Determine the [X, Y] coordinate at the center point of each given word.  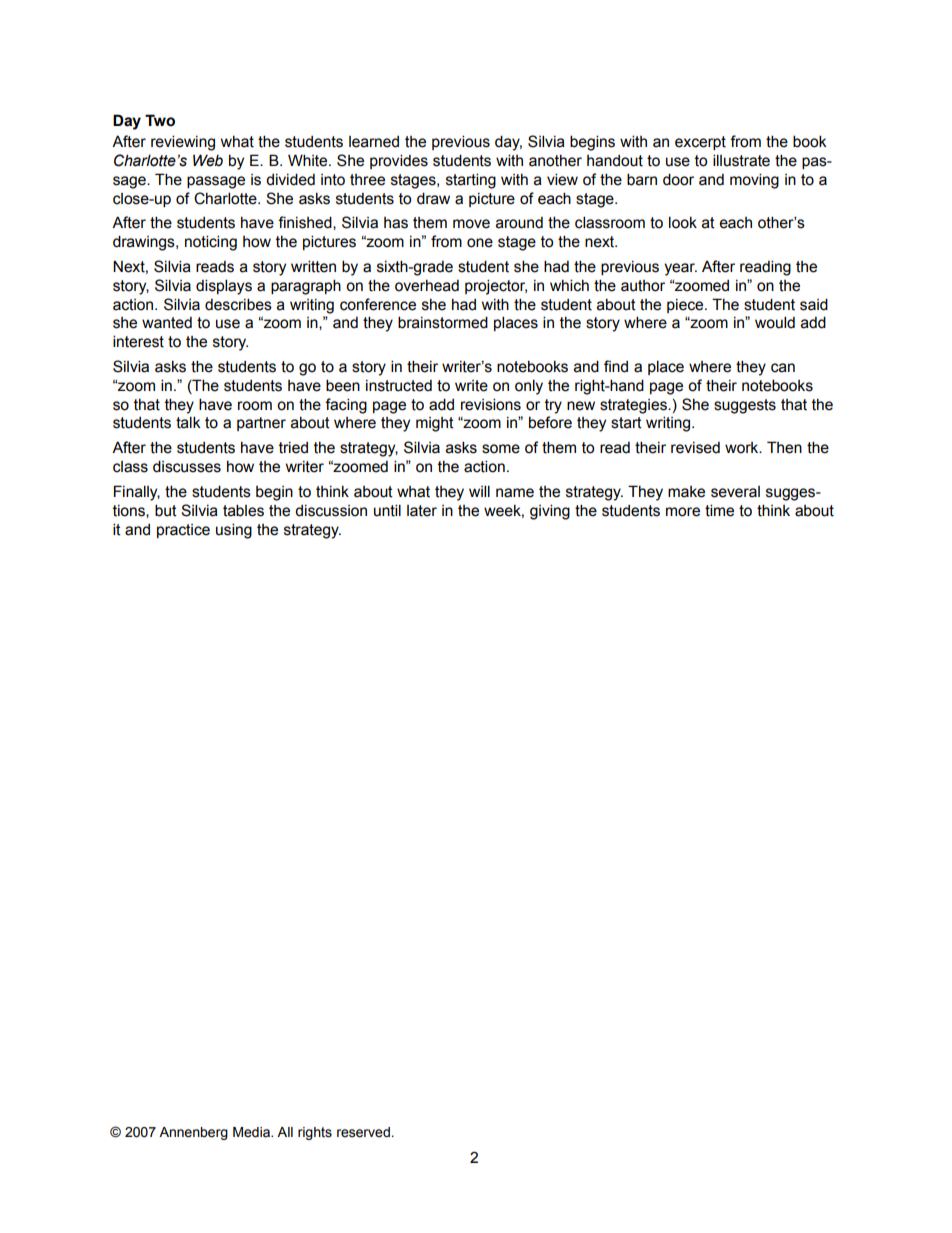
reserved [363, 1132]
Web [208, 160]
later [422, 511]
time [719, 510]
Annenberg [193, 1133]
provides [399, 161]
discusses [187, 466]
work [743, 448]
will [479, 491]
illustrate [741, 160]
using [234, 531]
